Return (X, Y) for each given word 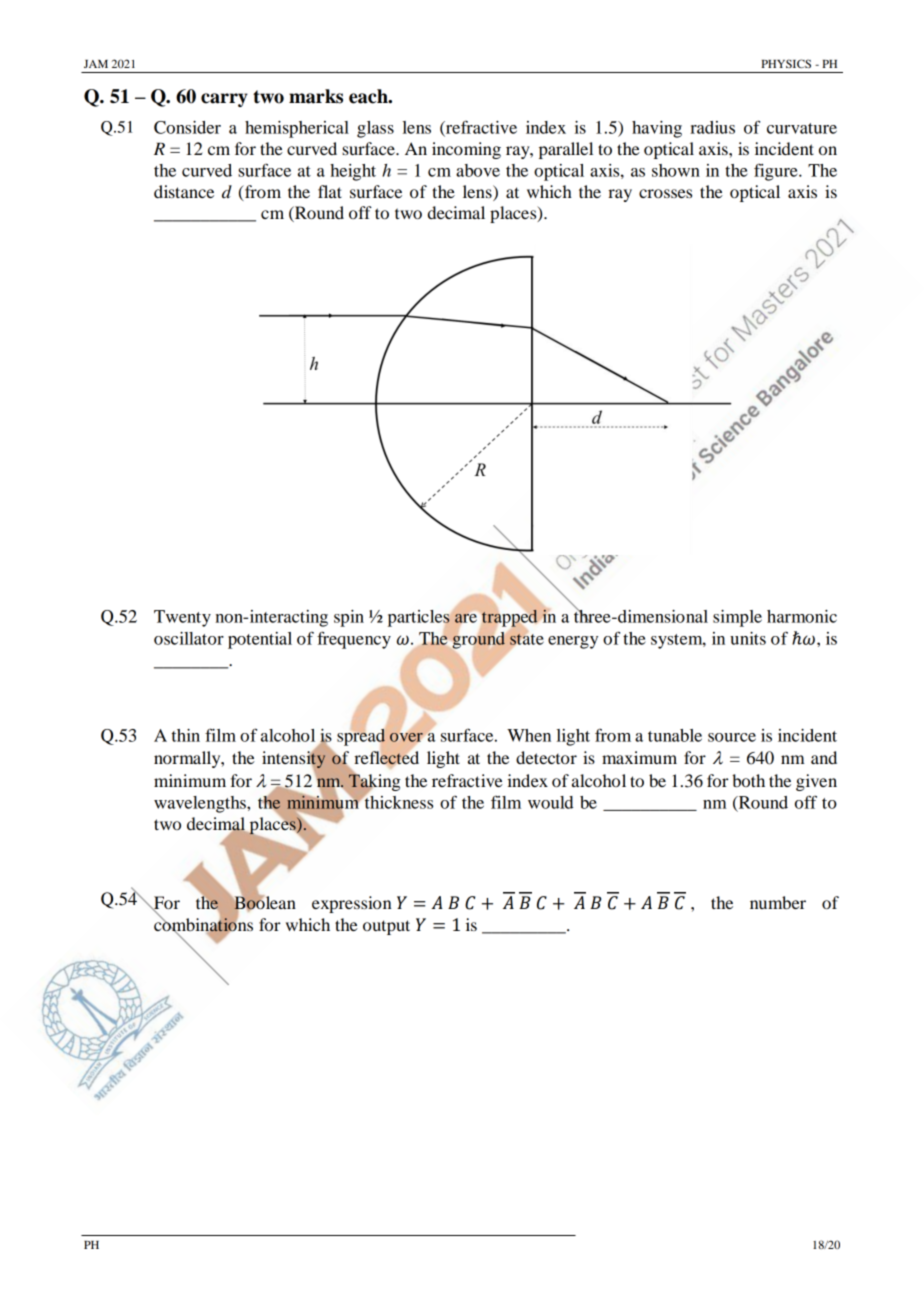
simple (737, 618)
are (466, 618)
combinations (203, 924)
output (386, 927)
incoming (466, 150)
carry (224, 100)
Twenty (182, 618)
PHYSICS (786, 63)
